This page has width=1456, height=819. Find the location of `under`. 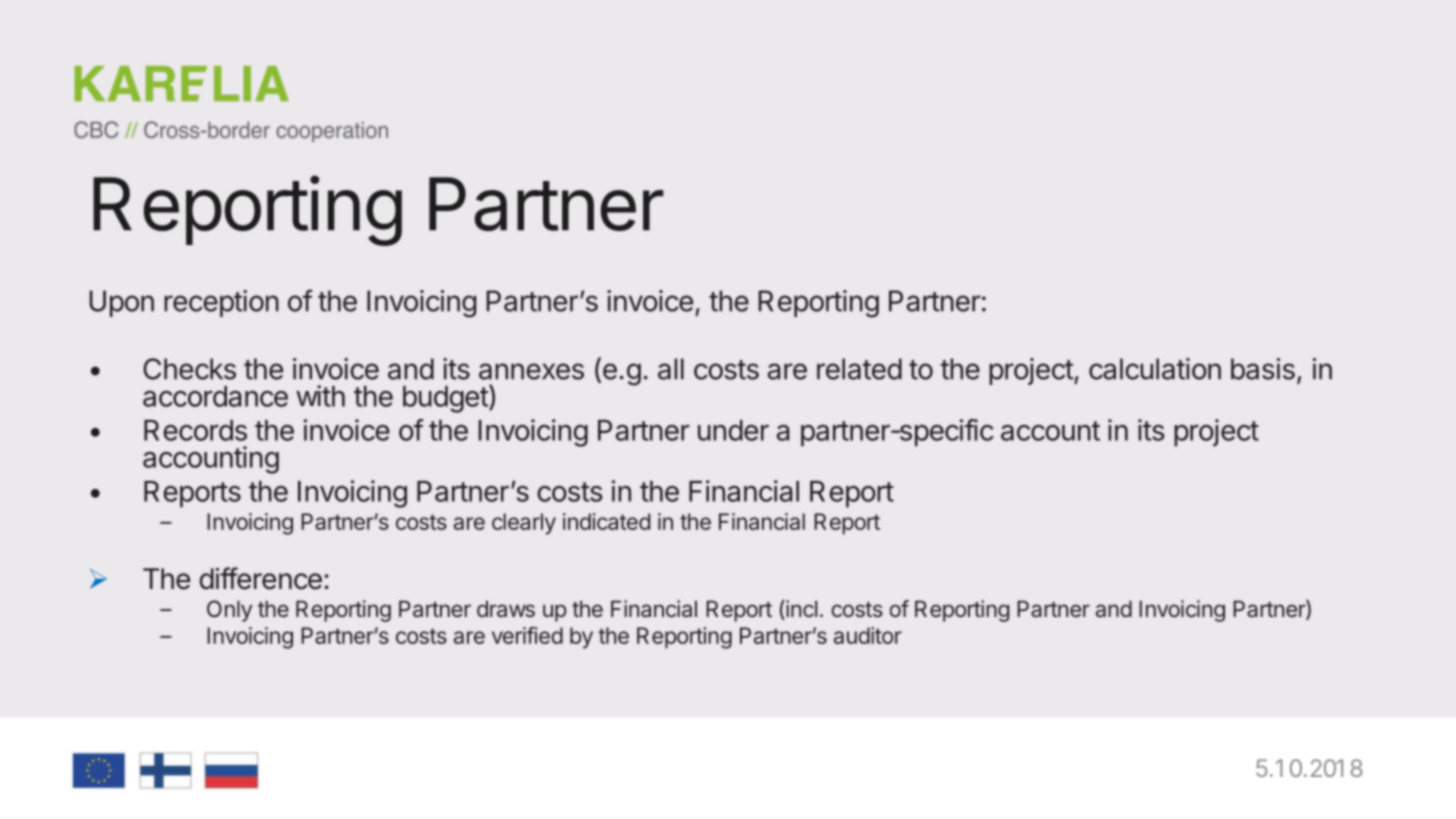

under is located at coordinates (733, 430).
